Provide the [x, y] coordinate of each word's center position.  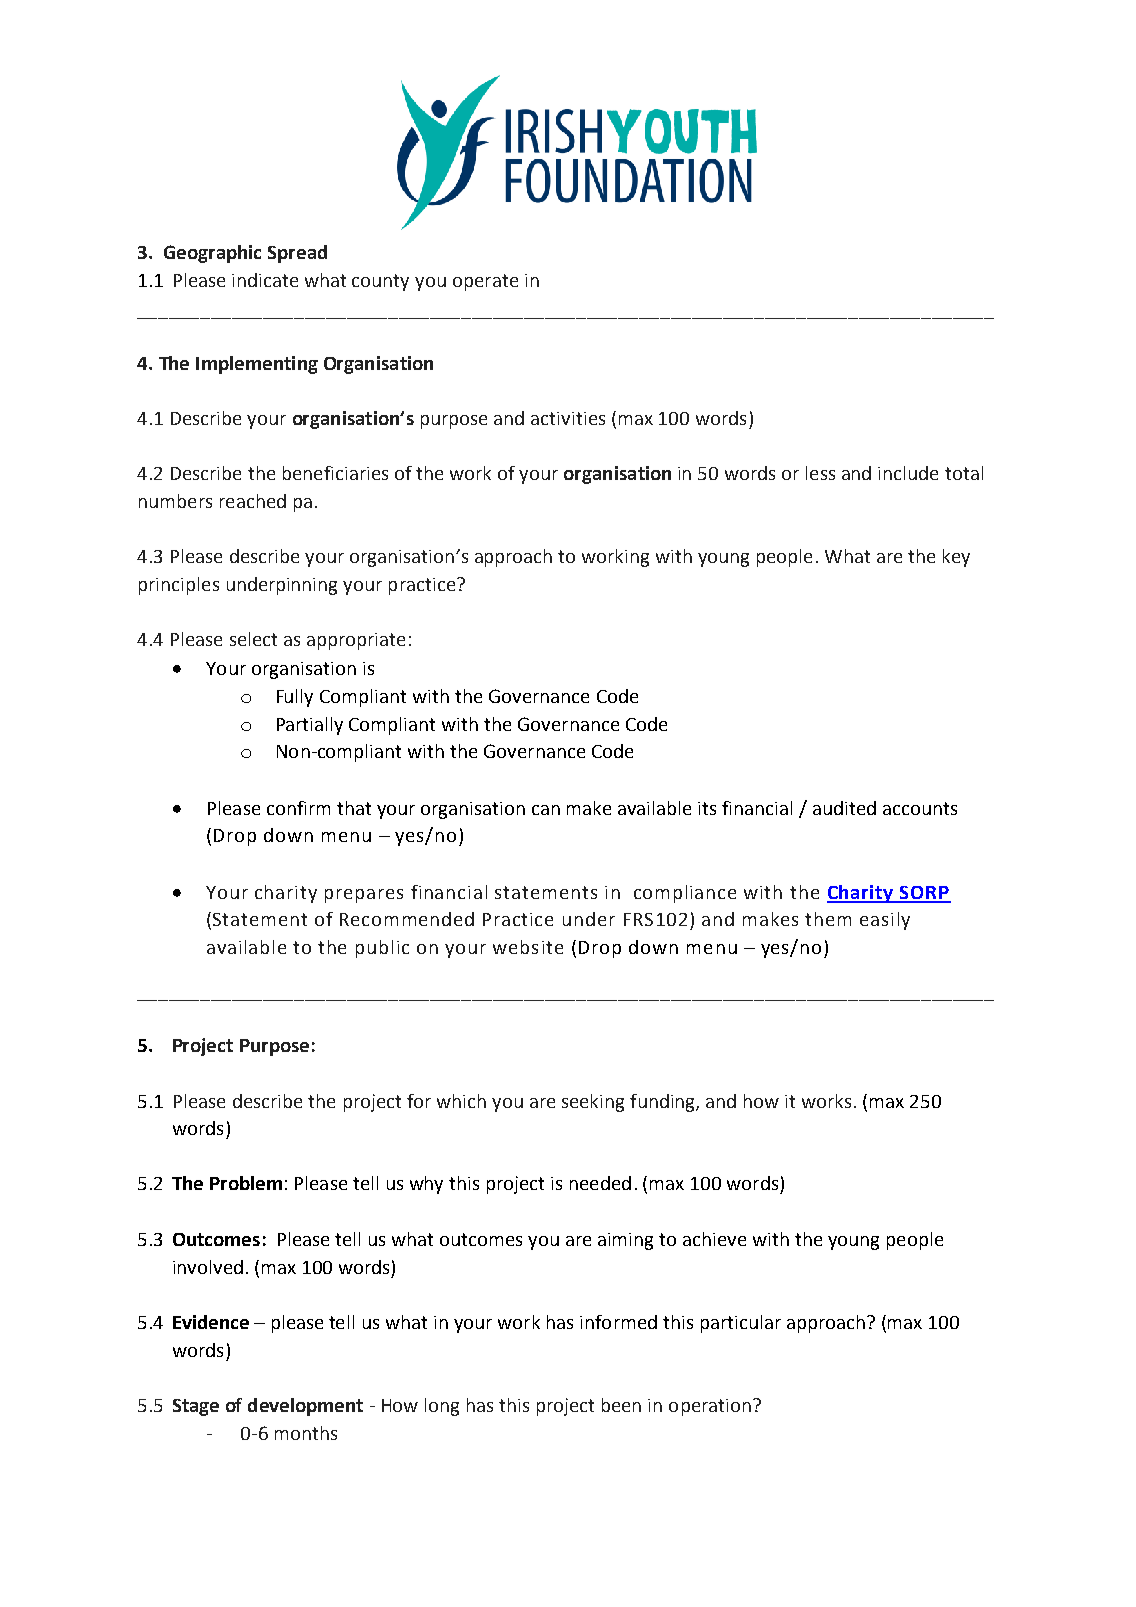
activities [568, 418]
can [546, 810]
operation [710, 1407]
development [305, 1407]
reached [253, 501]
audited [844, 808]
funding [663, 1103]
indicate [265, 280]
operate [485, 282]
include [908, 473]
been [621, 1405]
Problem [246, 1183]
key [956, 558]
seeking [593, 1103]
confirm [298, 808]
